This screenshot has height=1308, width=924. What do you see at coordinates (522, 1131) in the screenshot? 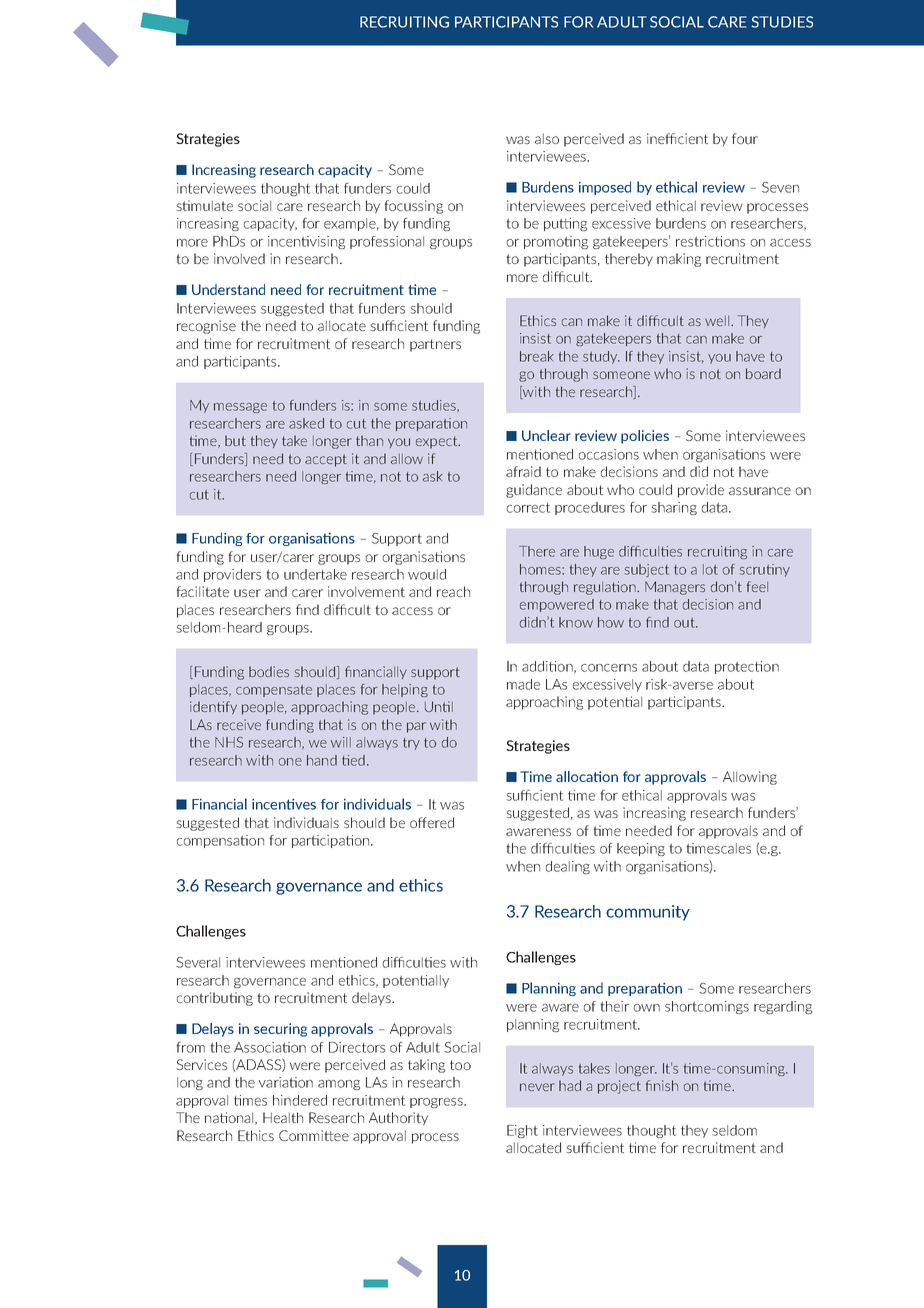
I see `Eight` at bounding box center [522, 1131].
